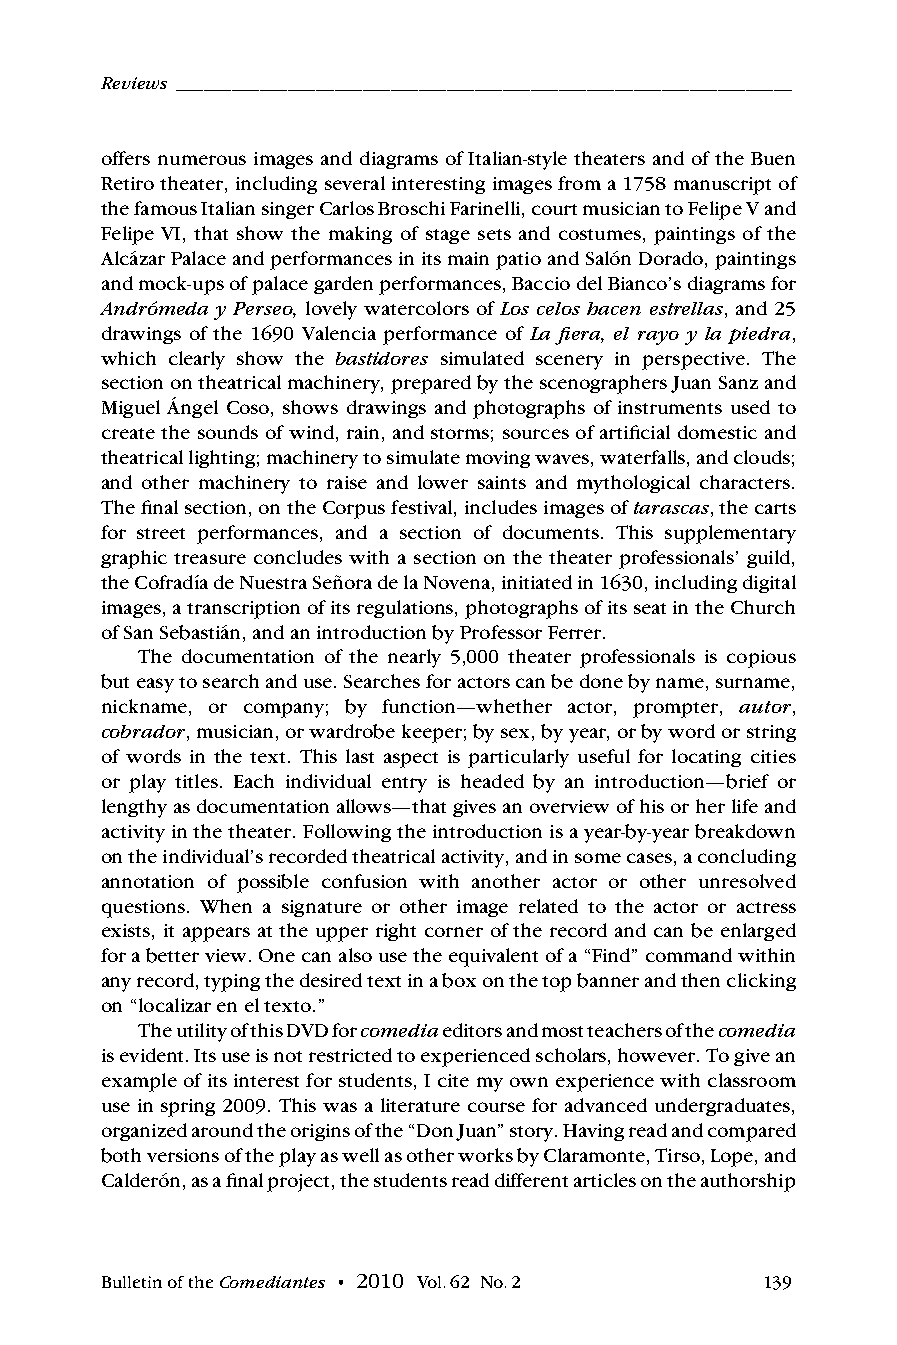 The image size is (897, 1345). What do you see at coordinates (165, 208) in the image?
I see `famous` at bounding box center [165, 208].
